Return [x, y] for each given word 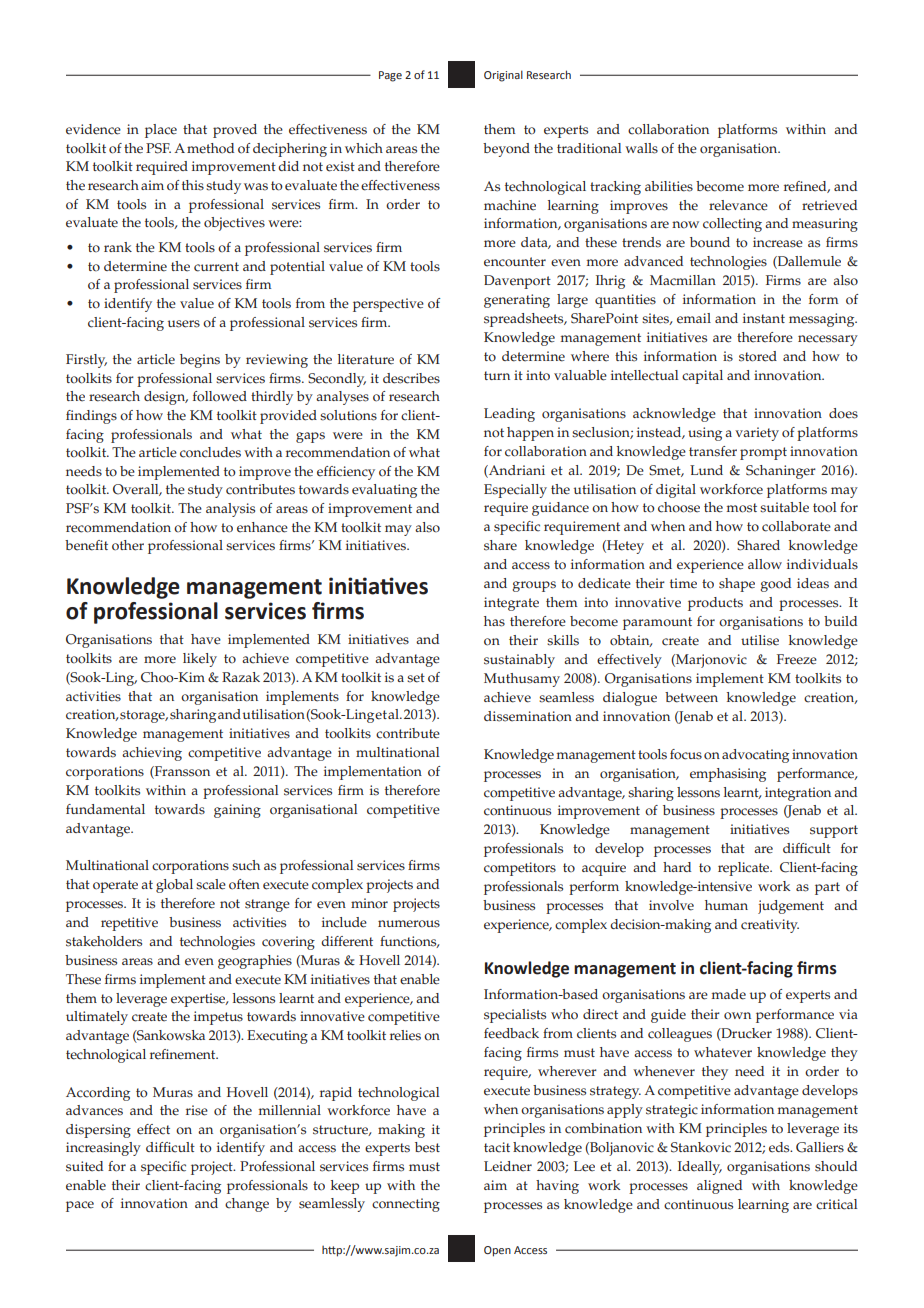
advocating [755, 756]
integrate [511, 604]
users [184, 324]
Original [503, 76]
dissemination [528, 716]
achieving [152, 754]
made [729, 994]
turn [497, 375]
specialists [515, 1016]
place [161, 131]
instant [764, 318]
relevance [738, 205]
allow [765, 564]
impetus [218, 1018]
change [247, 1205]
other [128, 545]
